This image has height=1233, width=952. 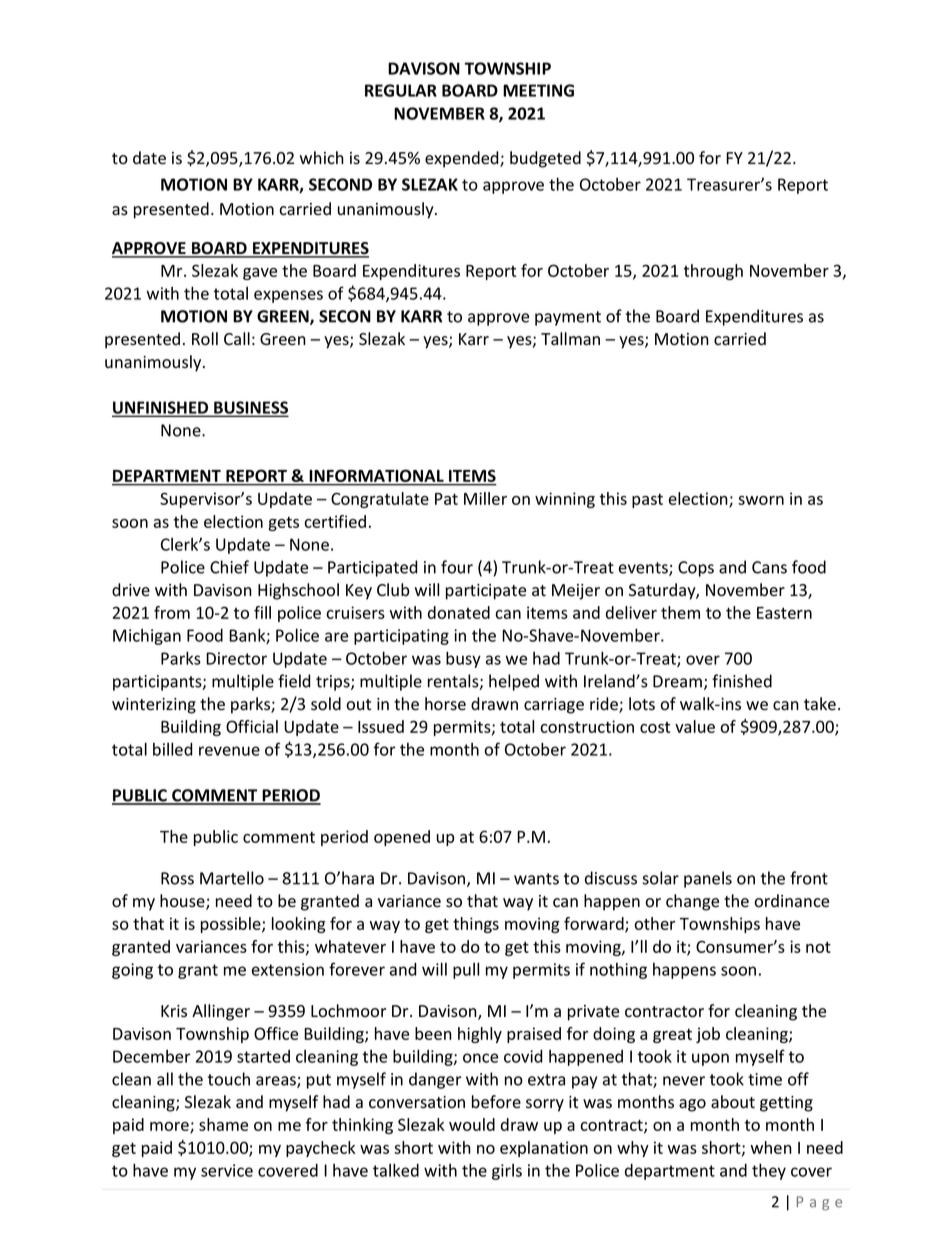 I want to click on expended, so click(x=463, y=159).
